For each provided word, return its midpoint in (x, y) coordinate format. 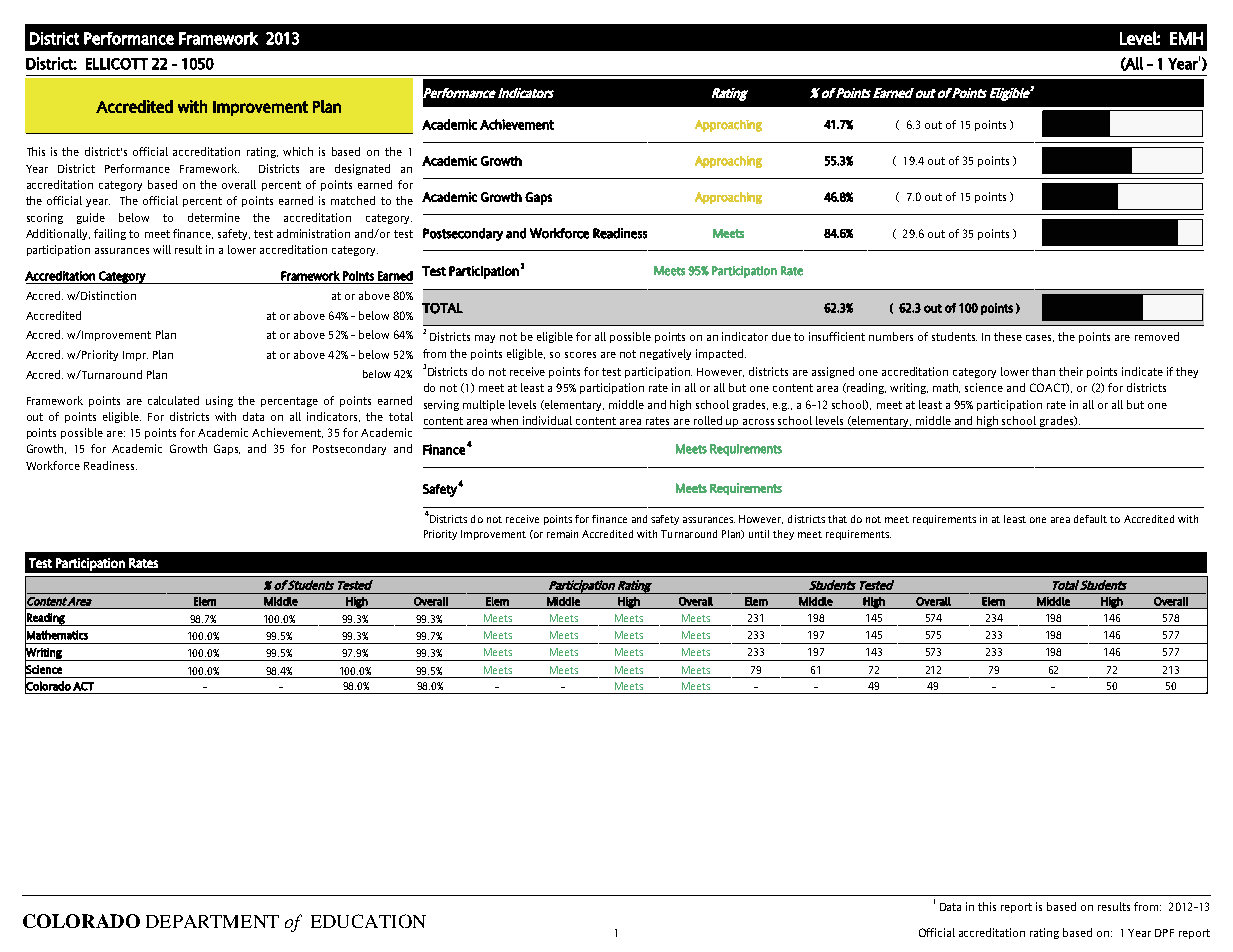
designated (362, 169)
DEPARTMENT (212, 921)
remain (562, 534)
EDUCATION (368, 921)
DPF (1164, 933)
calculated (173, 400)
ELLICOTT (117, 64)
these (1008, 336)
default (1090, 519)
